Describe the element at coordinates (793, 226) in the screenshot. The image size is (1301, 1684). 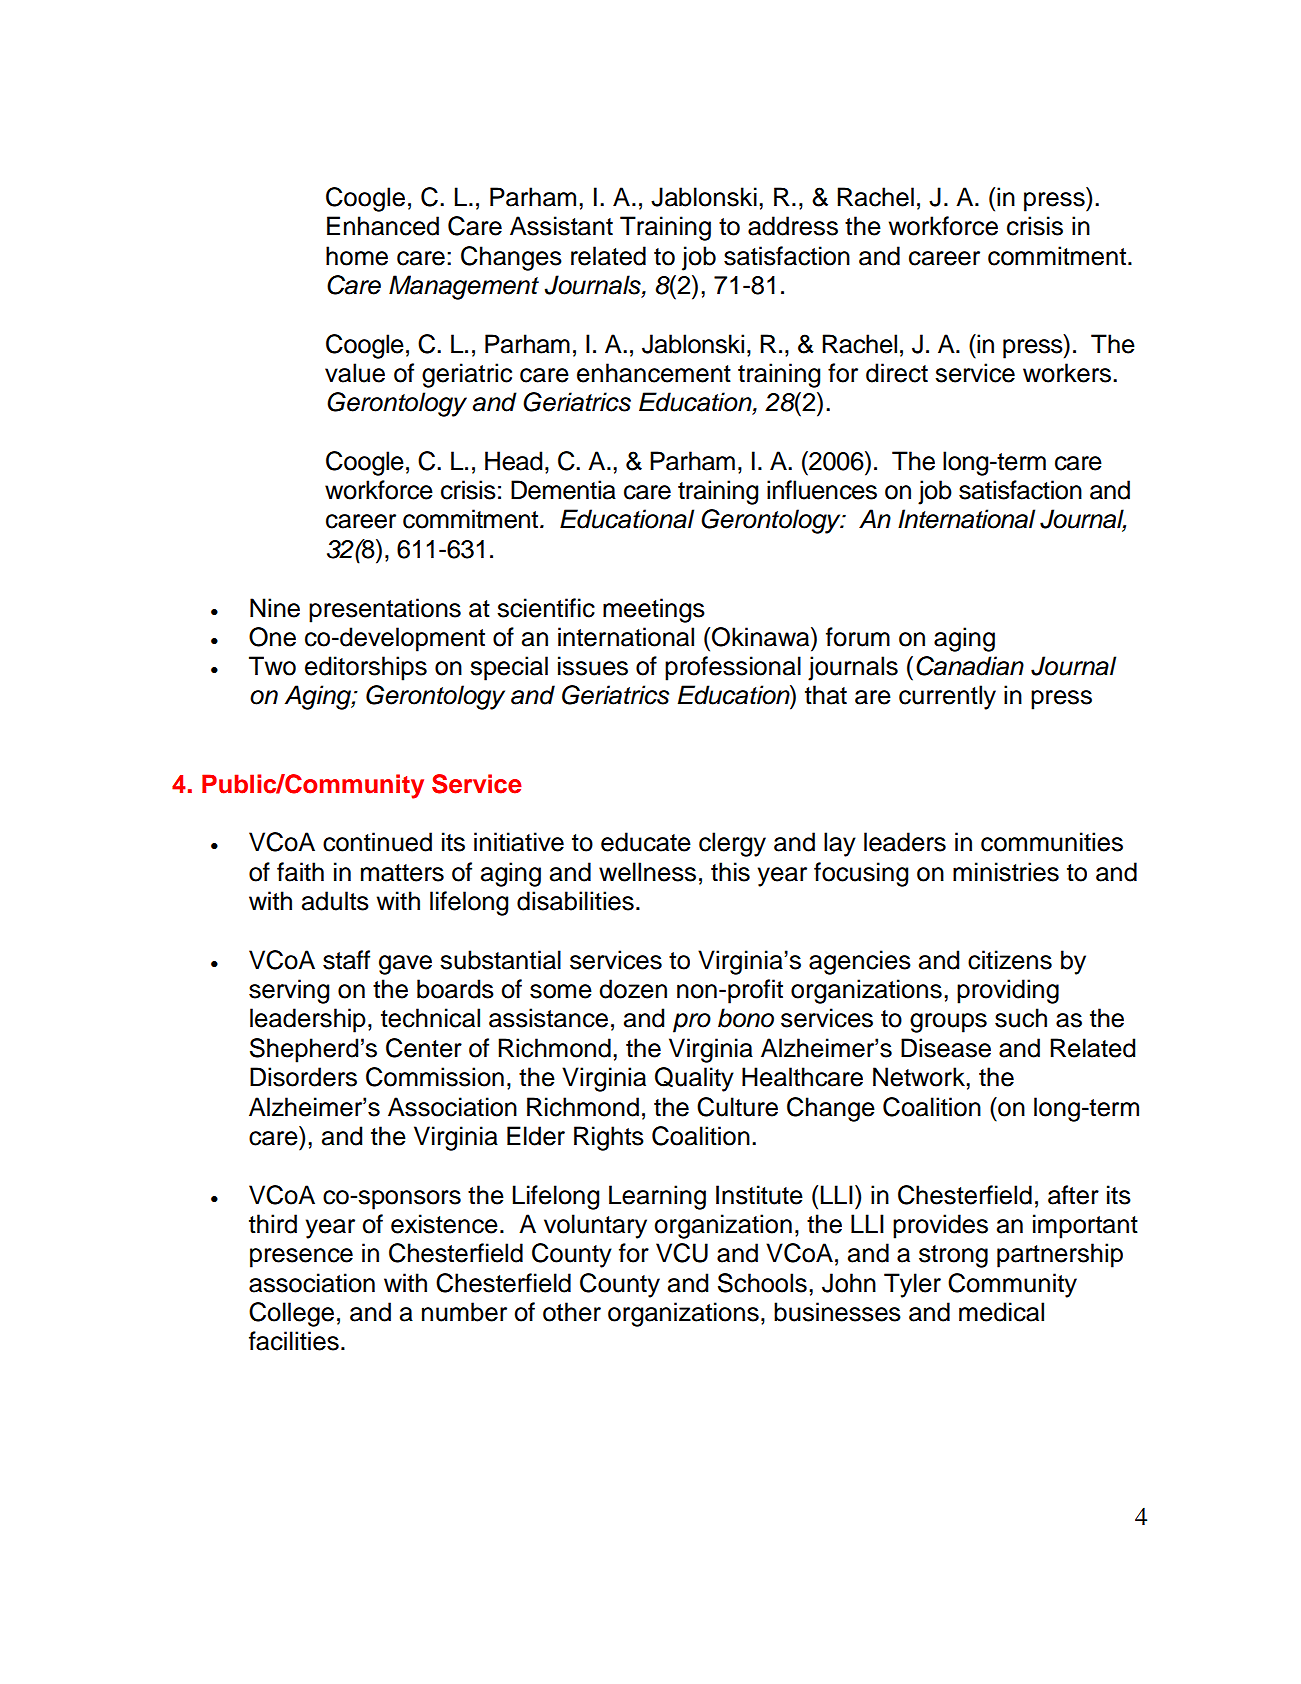
I see `address` at that location.
